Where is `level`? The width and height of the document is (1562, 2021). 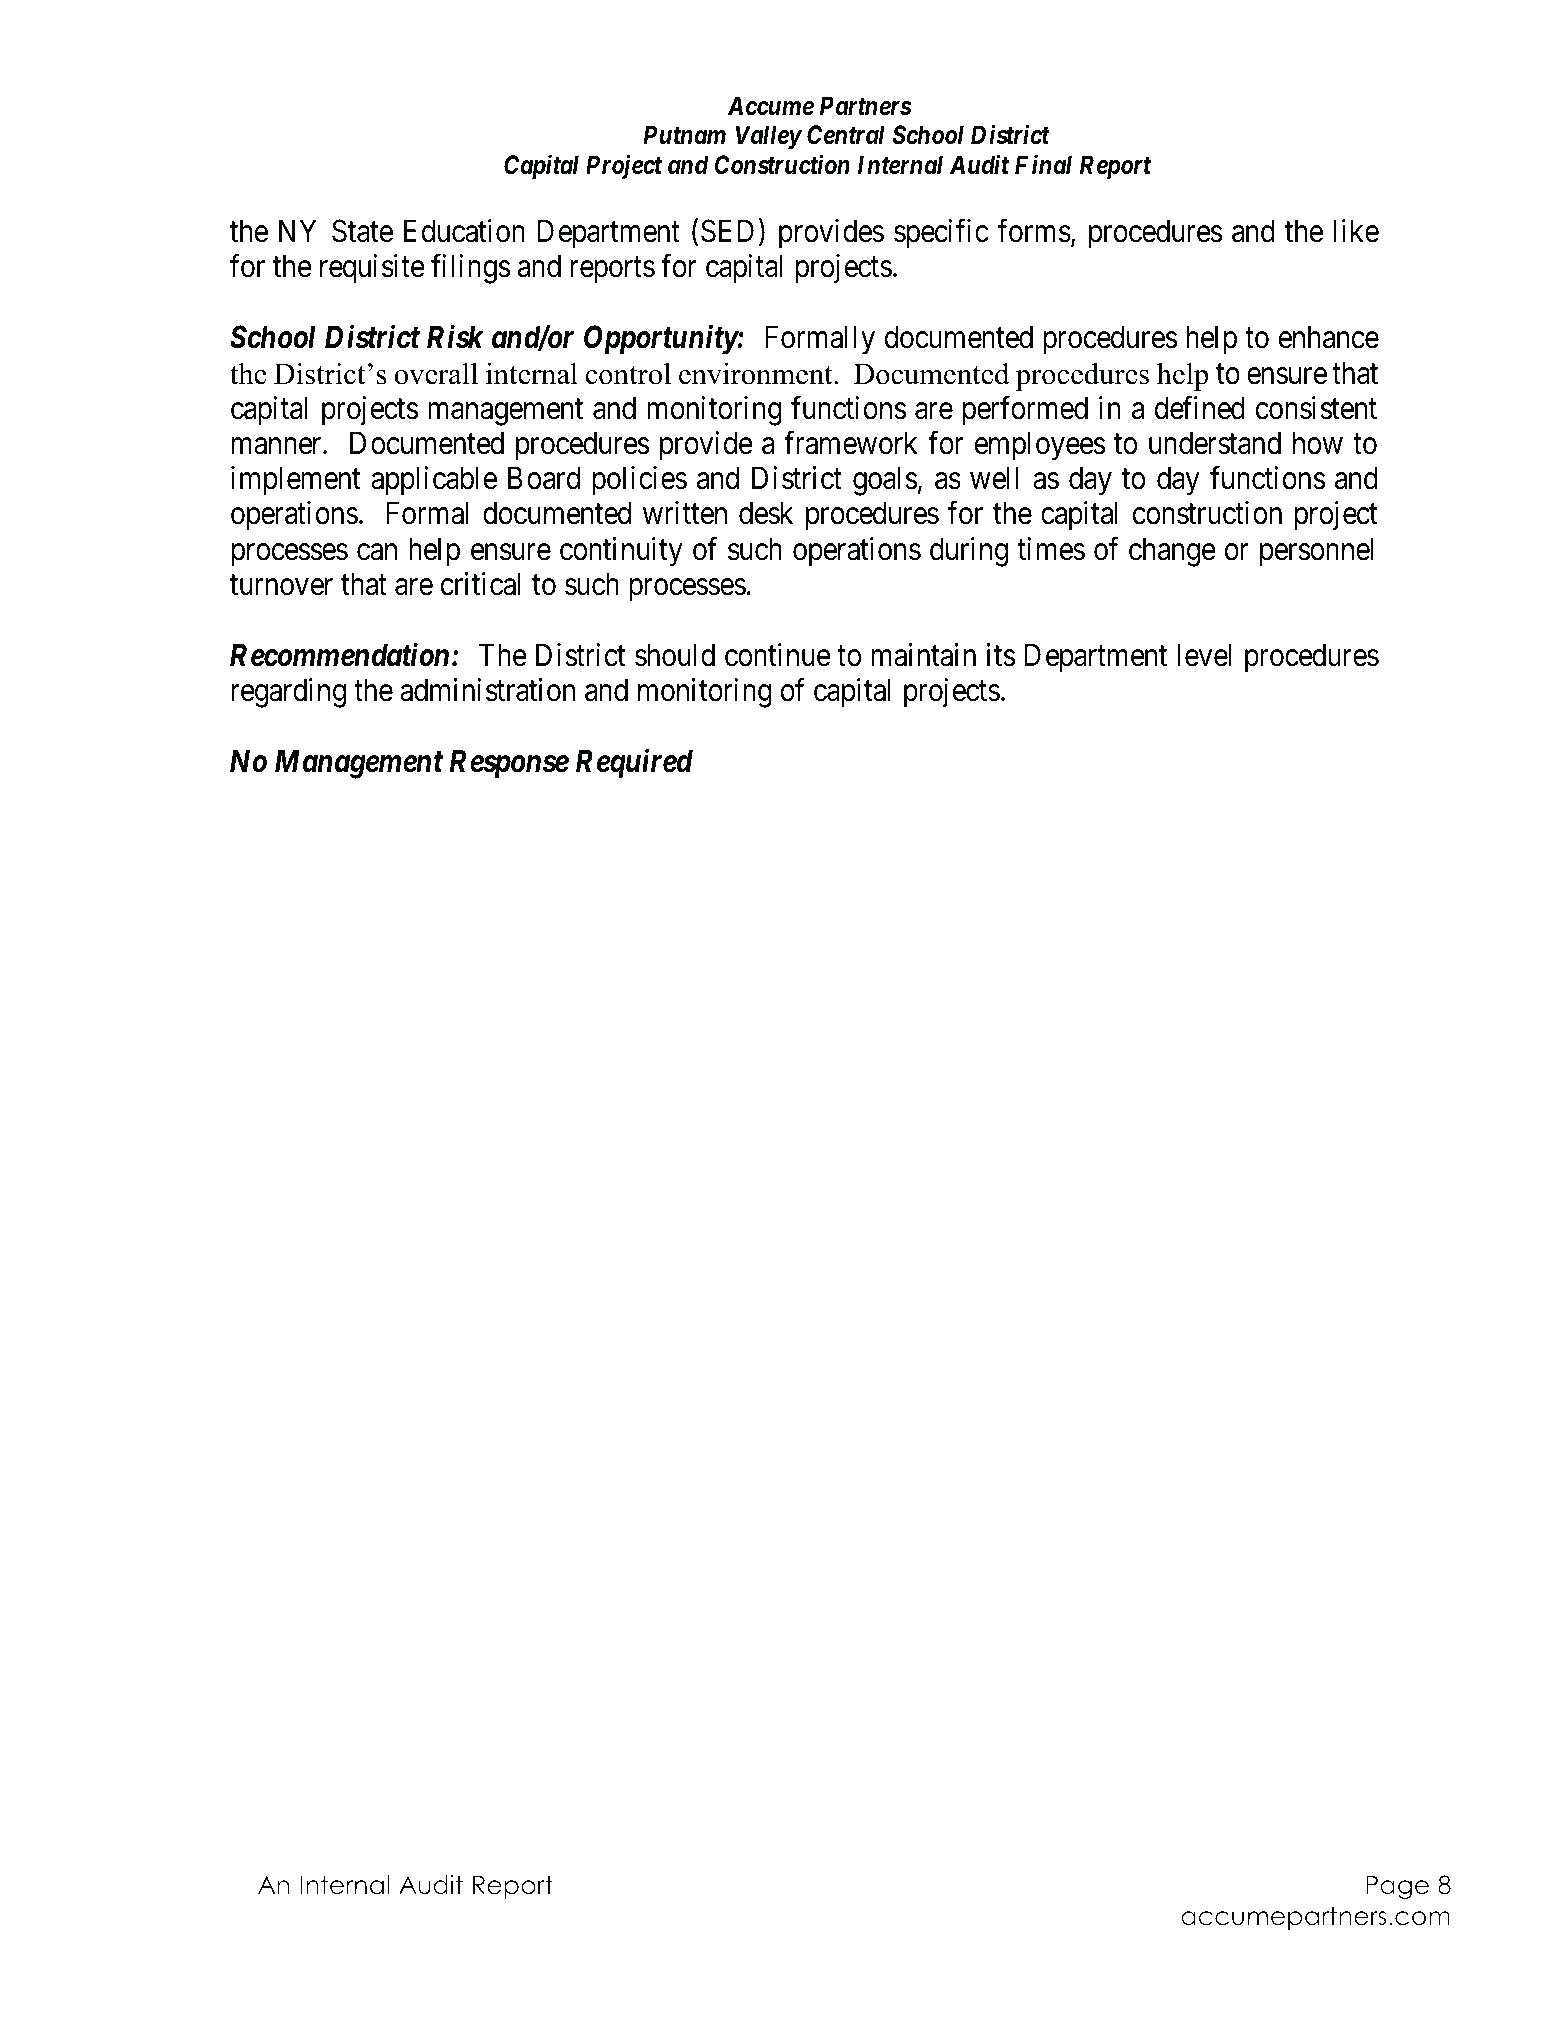
level is located at coordinates (1204, 655).
